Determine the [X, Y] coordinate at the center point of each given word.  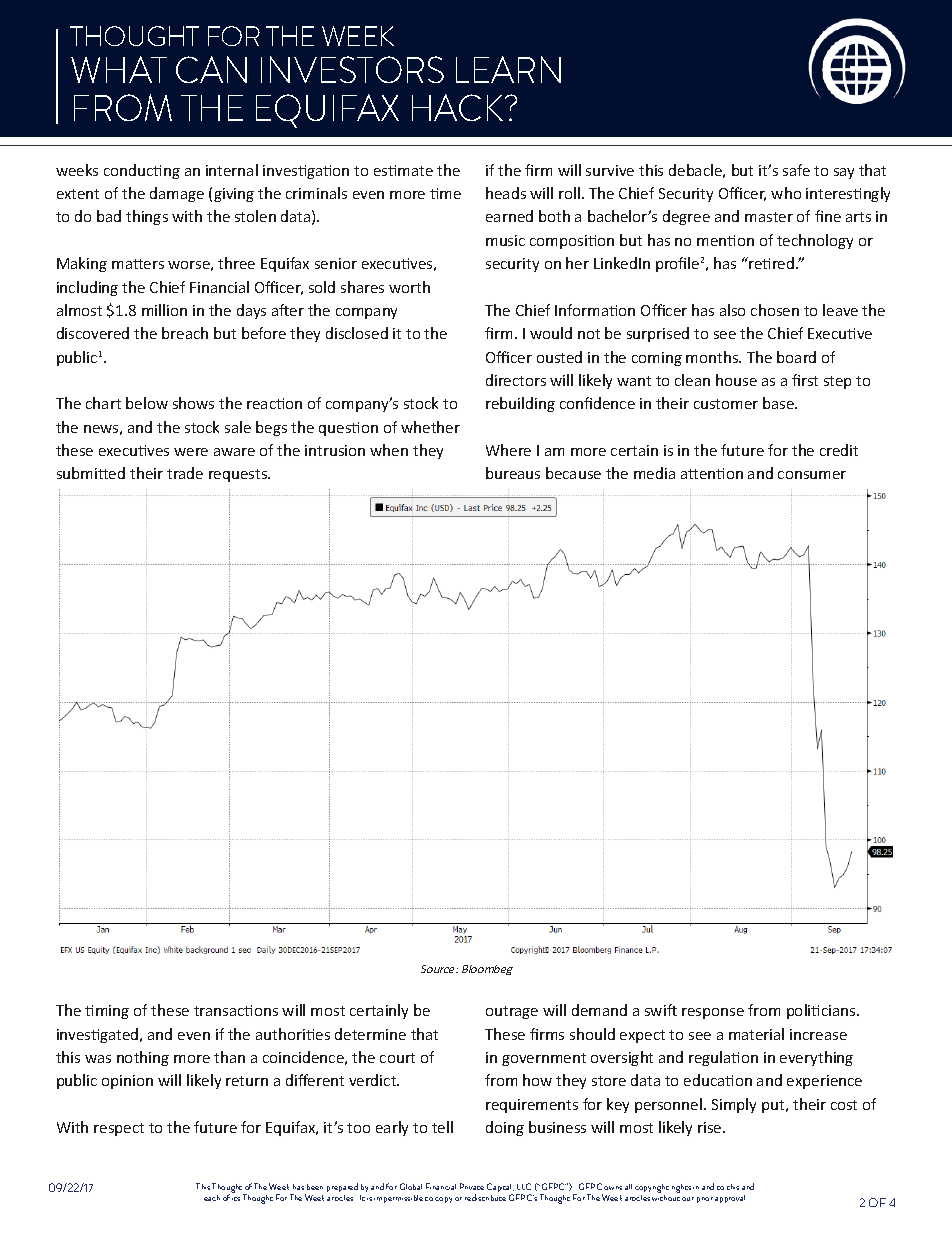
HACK [459, 107]
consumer [812, 475]
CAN [211, 69]
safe [796, 170]
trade [185, 473]
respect [119, 1129]
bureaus [513, 473]
